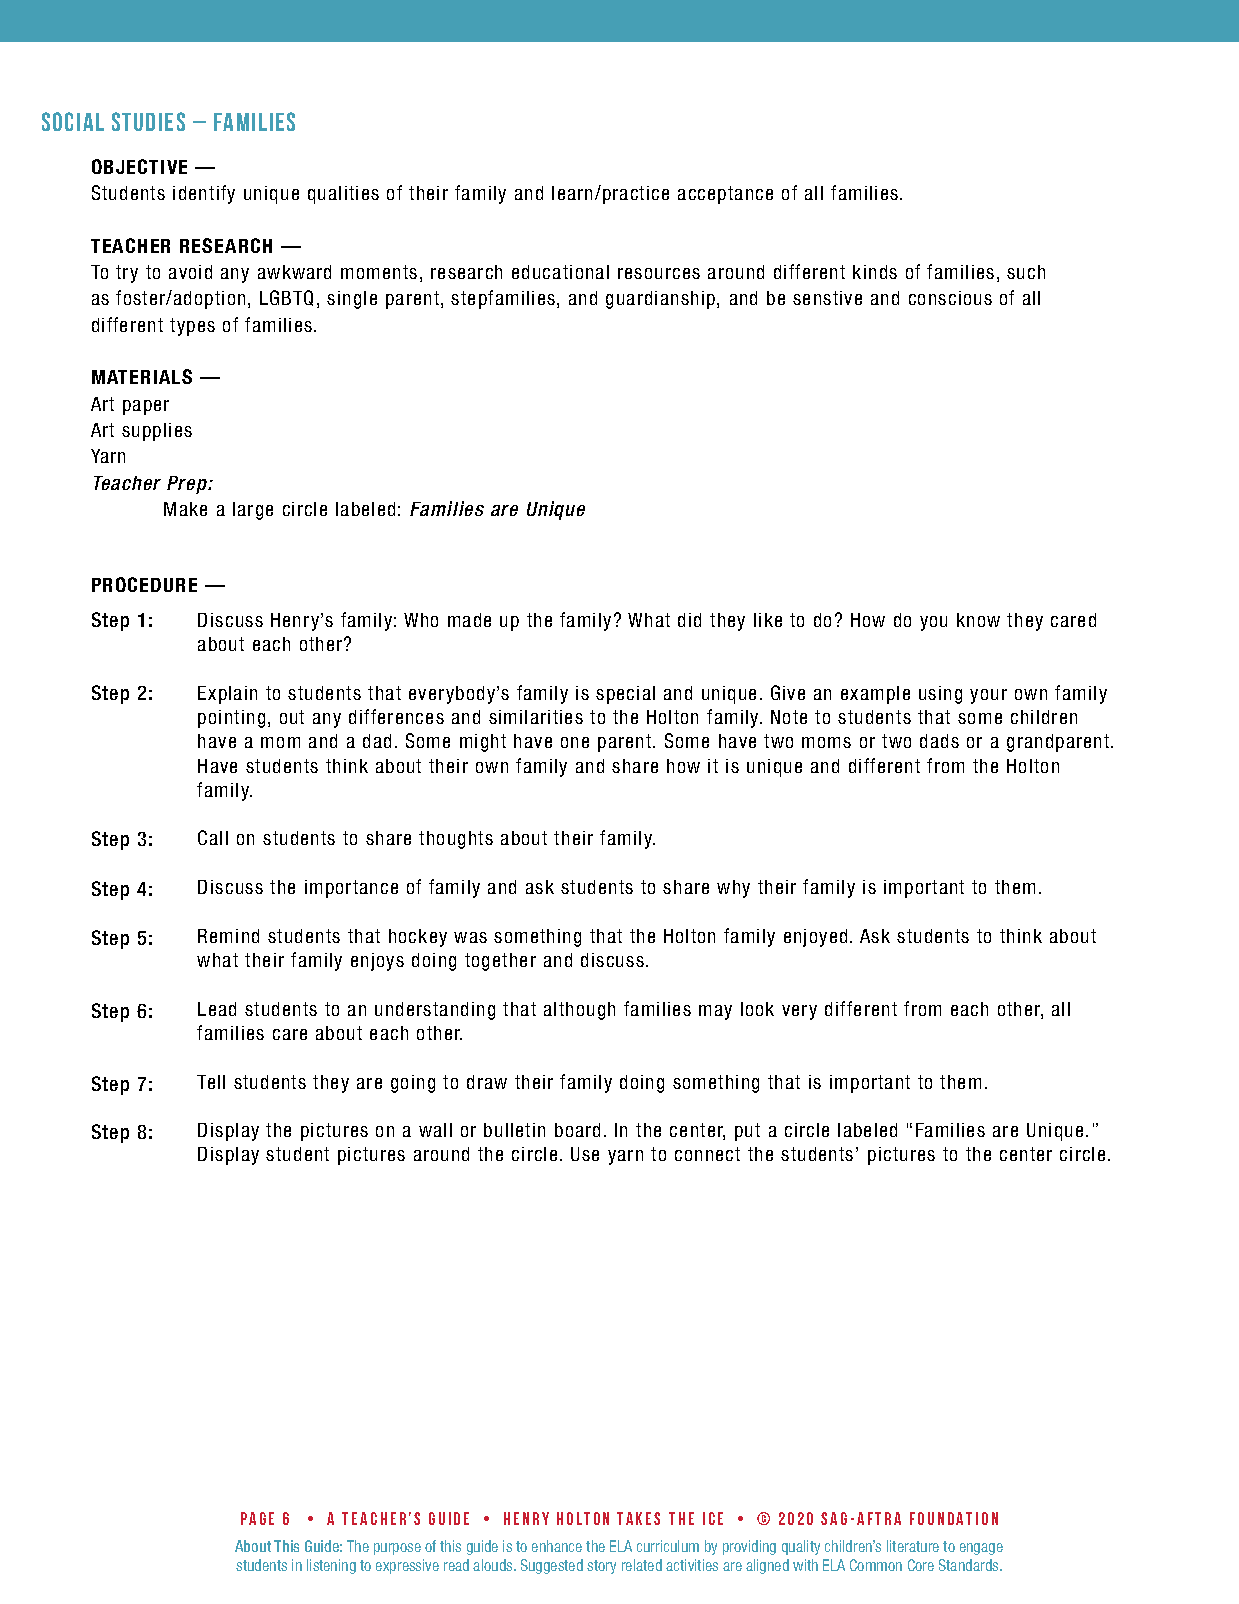 The image size is (1239, 1604). I want to click on thoughts, so click(456, 840).
